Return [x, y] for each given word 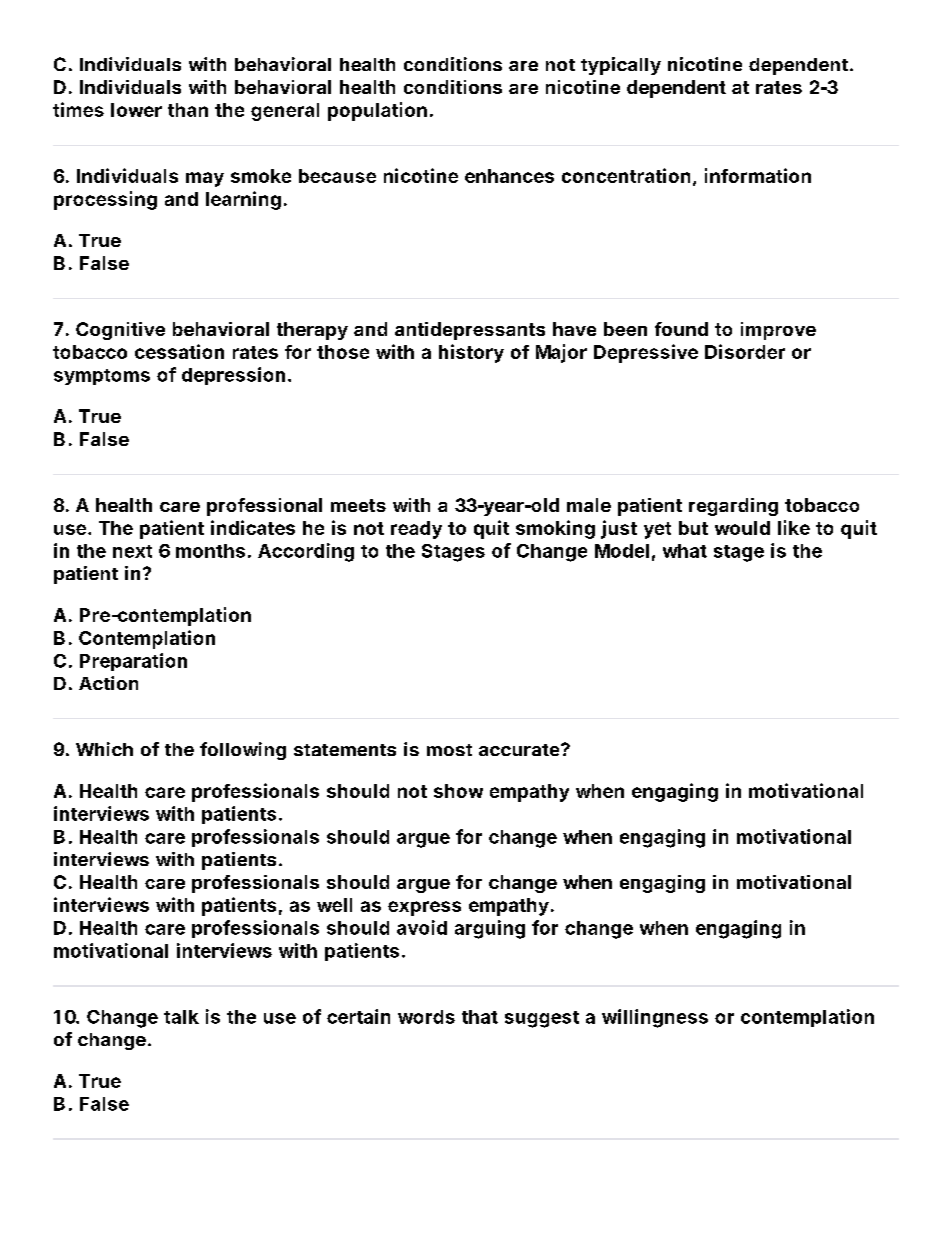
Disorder [745, 351]
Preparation [133, 662]
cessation [179, 351]
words [426, 1017]
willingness [655, 1018]
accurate [519, 750]
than [188, 110]
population [377, 111]
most [449, 750]
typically [621, 66]
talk [181, 1017]
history [471, 353]
